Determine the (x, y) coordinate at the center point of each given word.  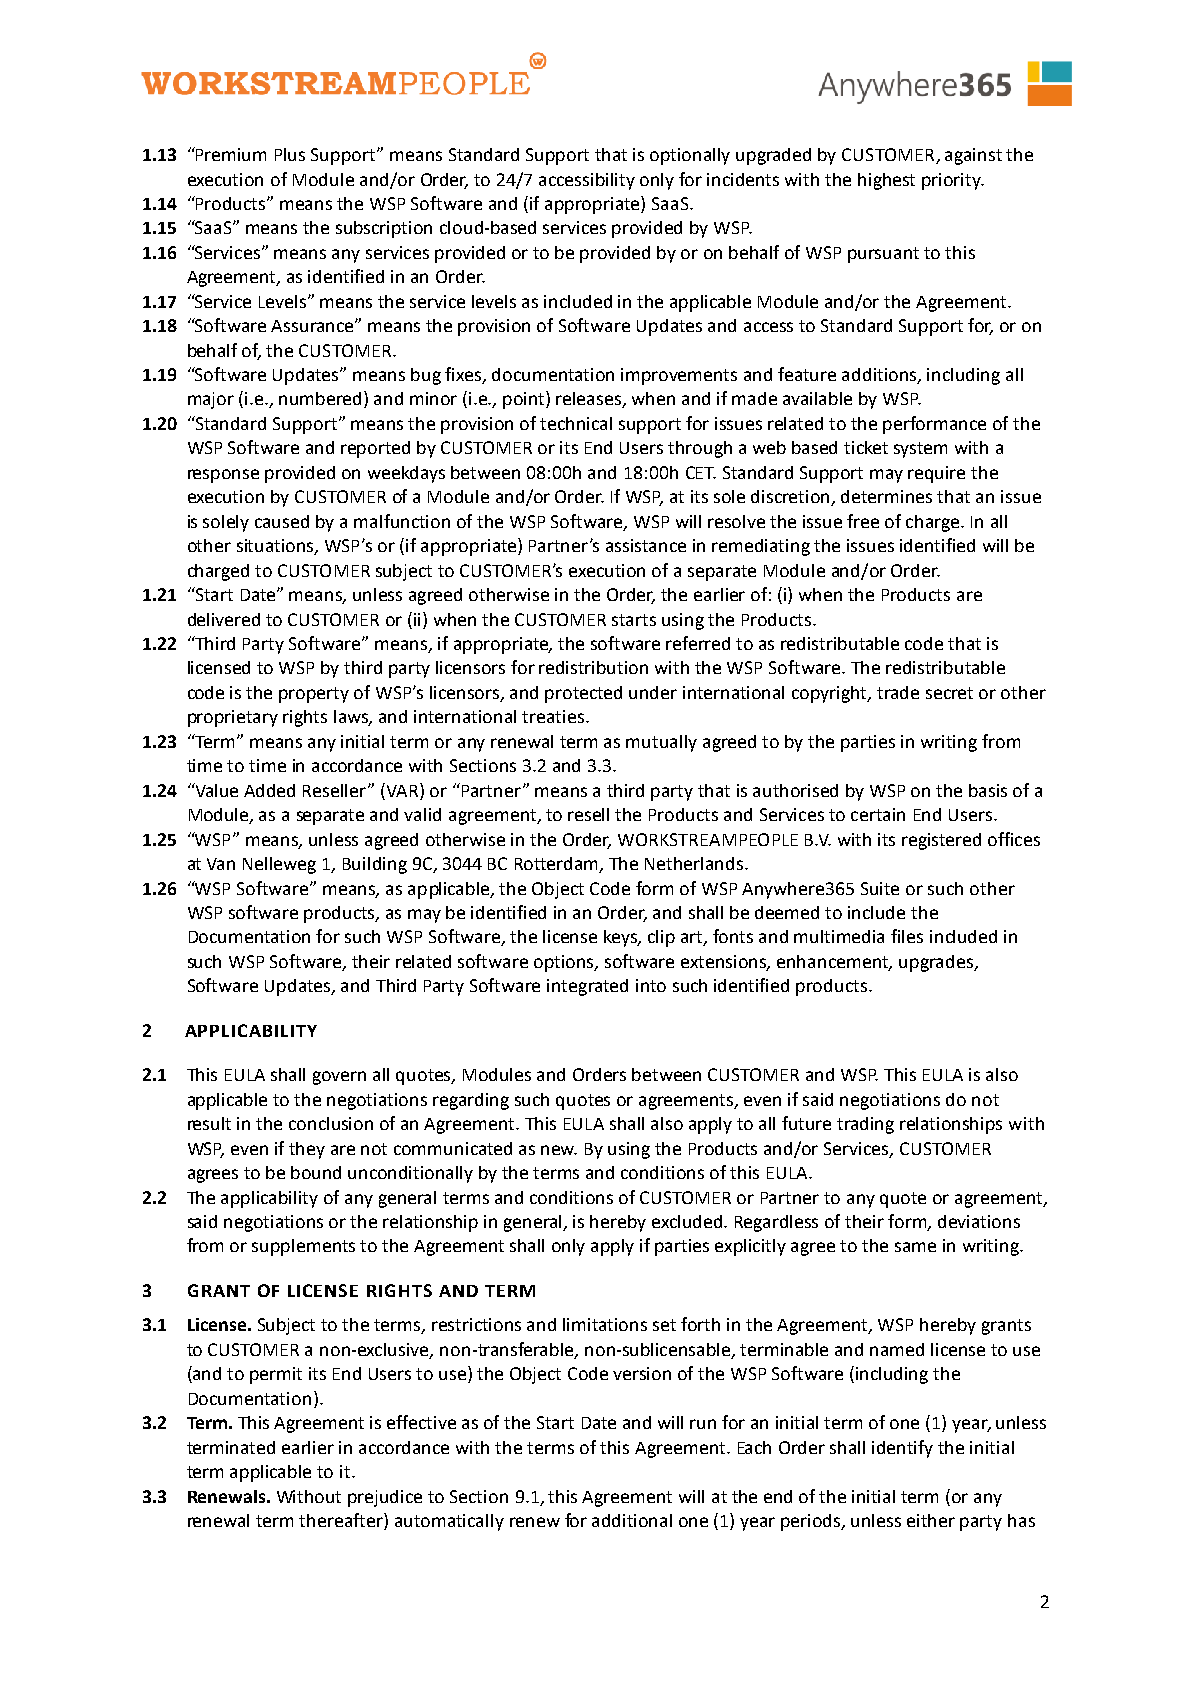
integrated (587, 987)
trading (865, 1125)
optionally (690, 156)
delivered (224, 619)
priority (953, 181)
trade (898, 692)
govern (339, 1078)
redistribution (593, 667)
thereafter (342, 1520)
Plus (290, 154)
